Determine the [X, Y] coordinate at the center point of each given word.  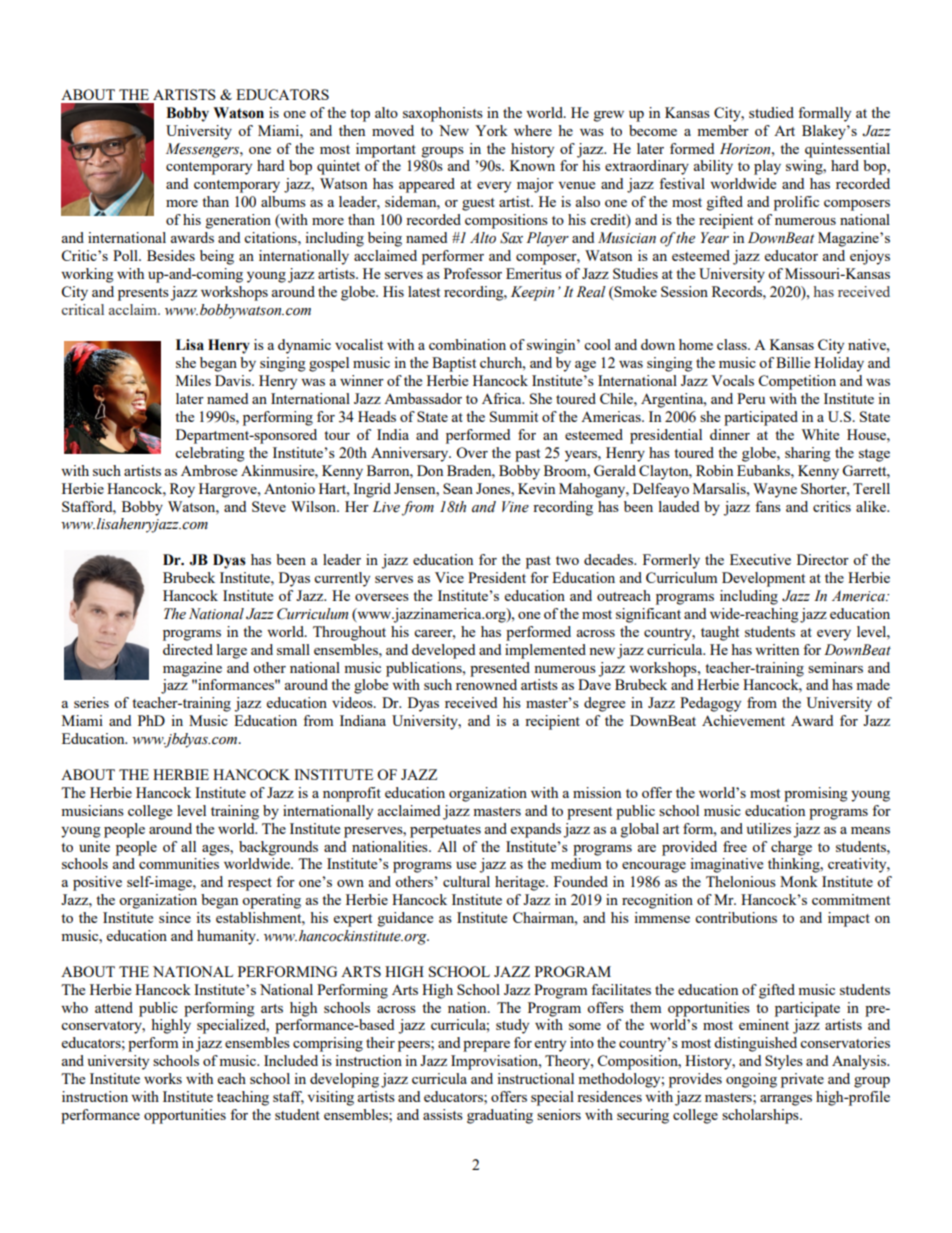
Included [291, 1060]
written [777, 649]
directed [188, 649]
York [491, 130]
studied [771, 112]
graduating [500, 1116]
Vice [449, 577]
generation [238, 221]
